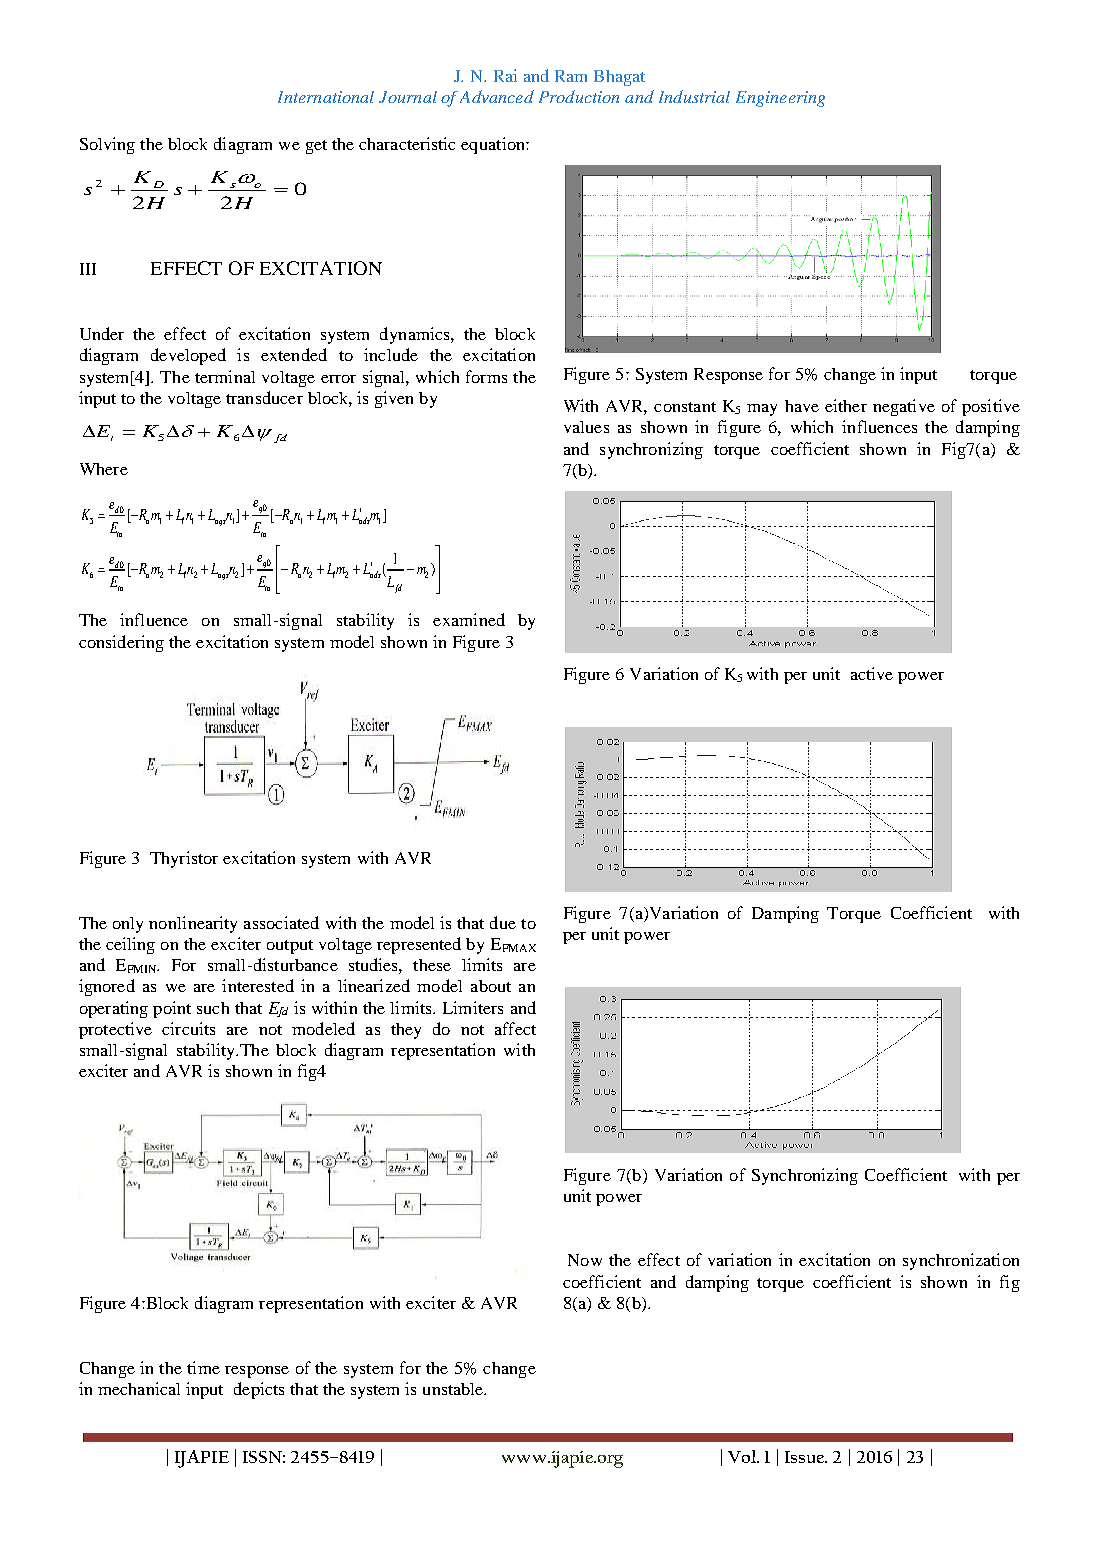 This screenshot has width=1099, height=1554. What do you see at coordinates (780, 99) in the screenshot?
I see `Engineering` at bounding box center [780, 99].
